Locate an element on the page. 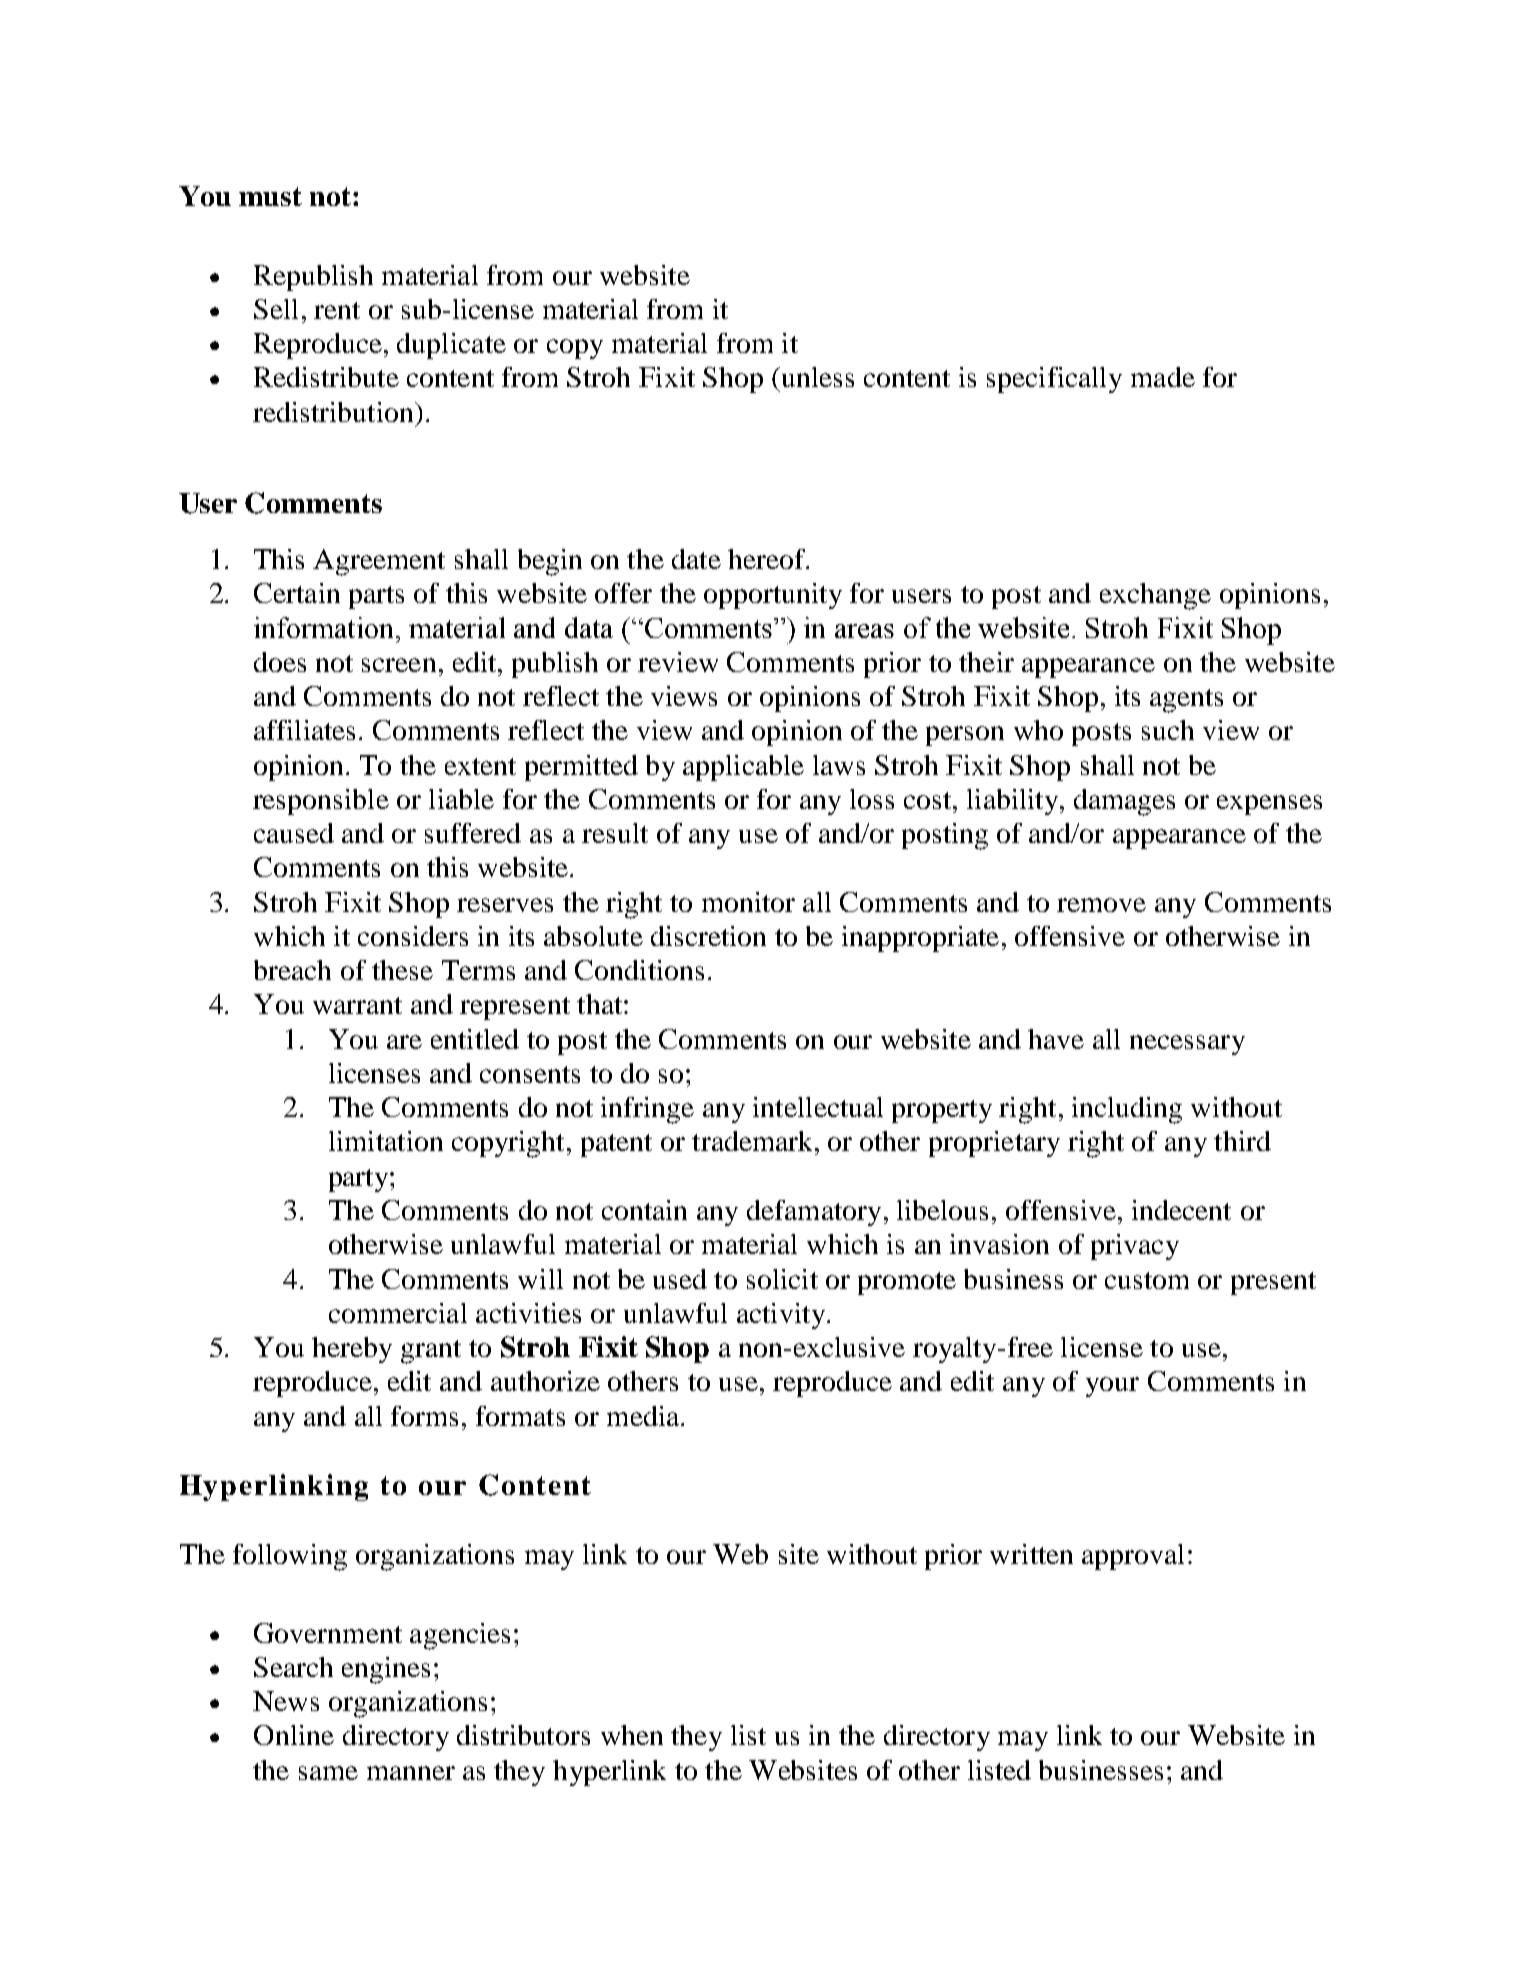 Image resolution: width=1519 pixels, height=1966 pixels. parts is located at coordinates (376, 597).
